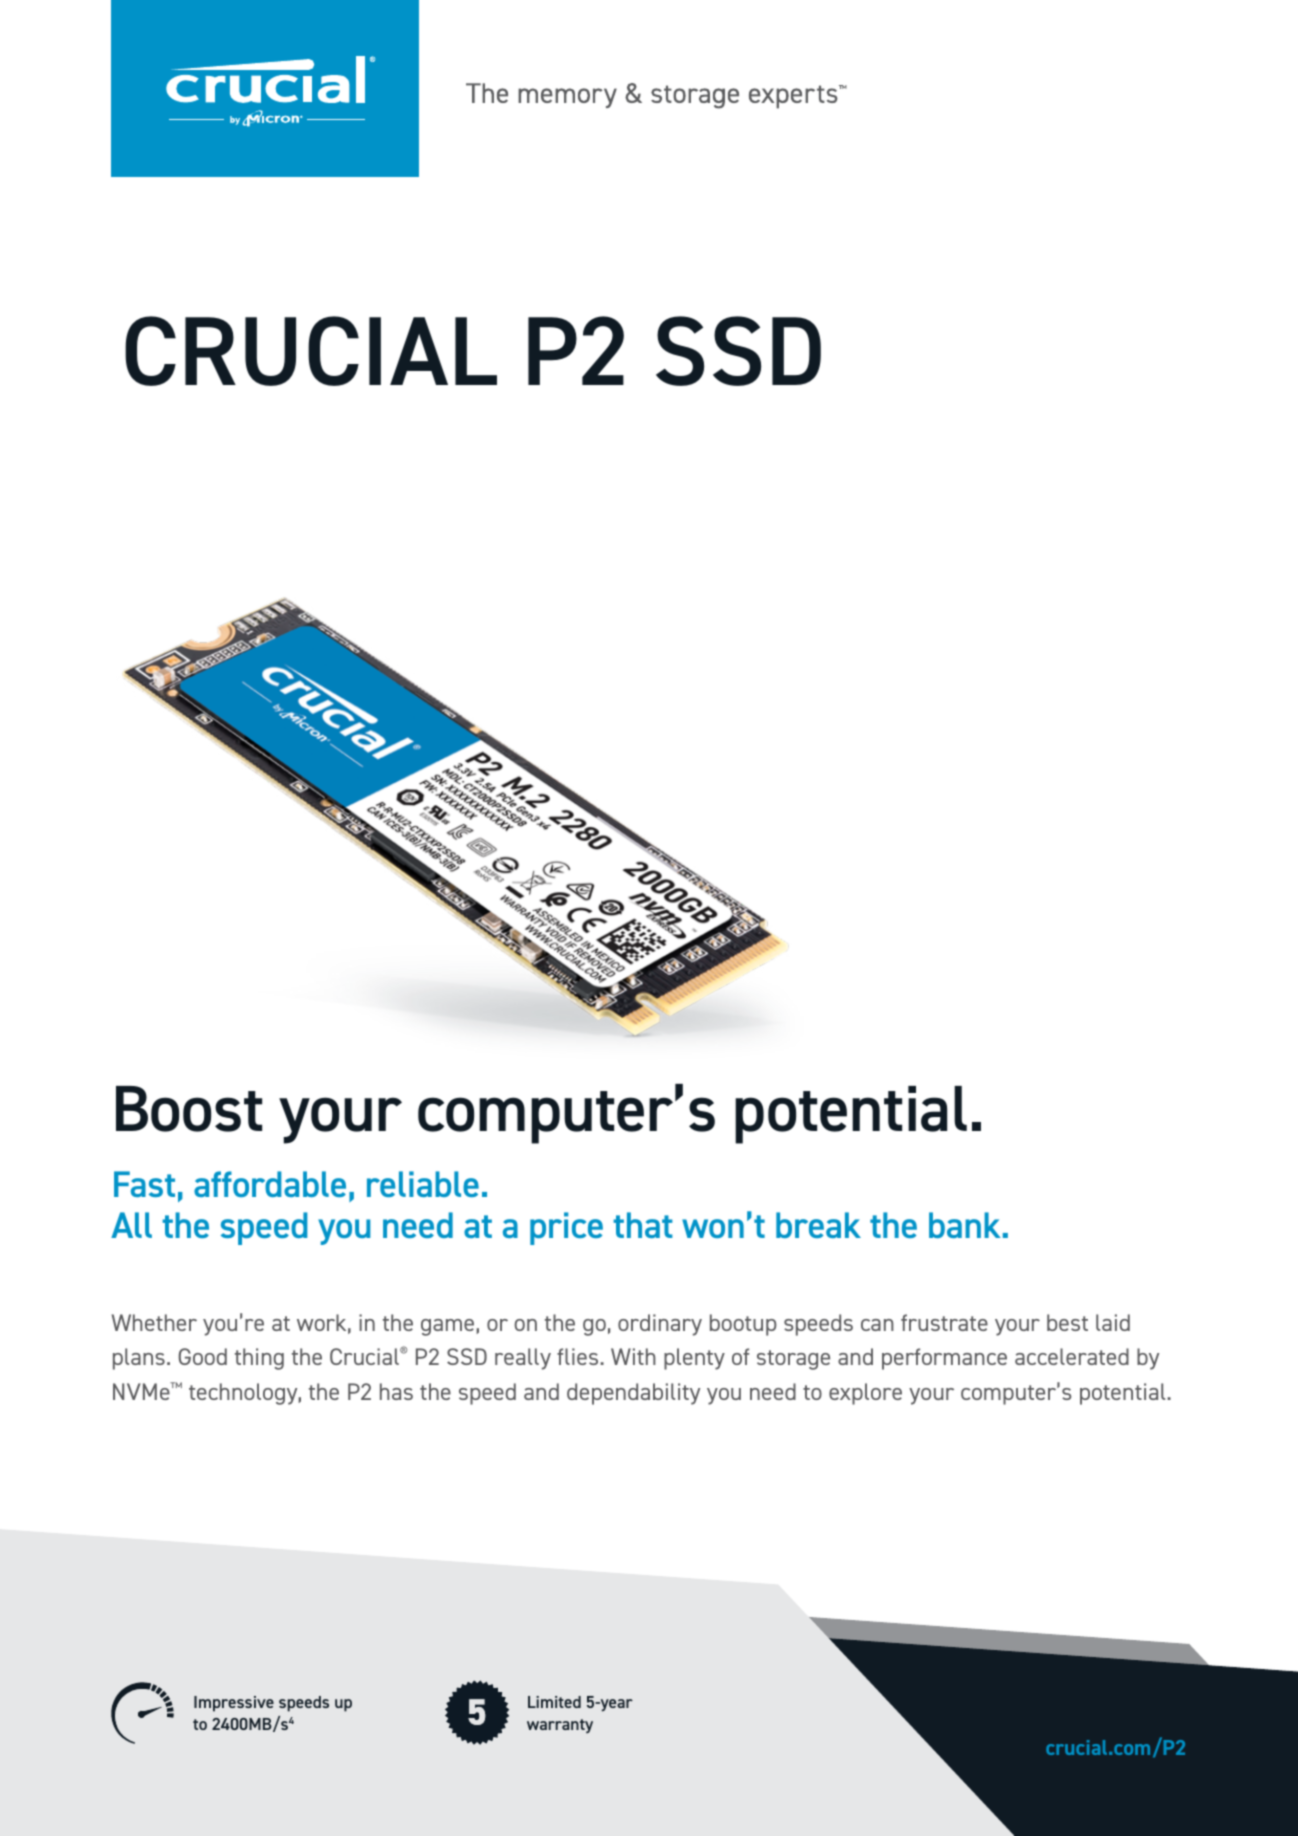 Image resolution: width=1298 pixels, height=1836 pixels. Describe the element at coordinates (554, 1702) in the document. I see `Limited` at that location.
